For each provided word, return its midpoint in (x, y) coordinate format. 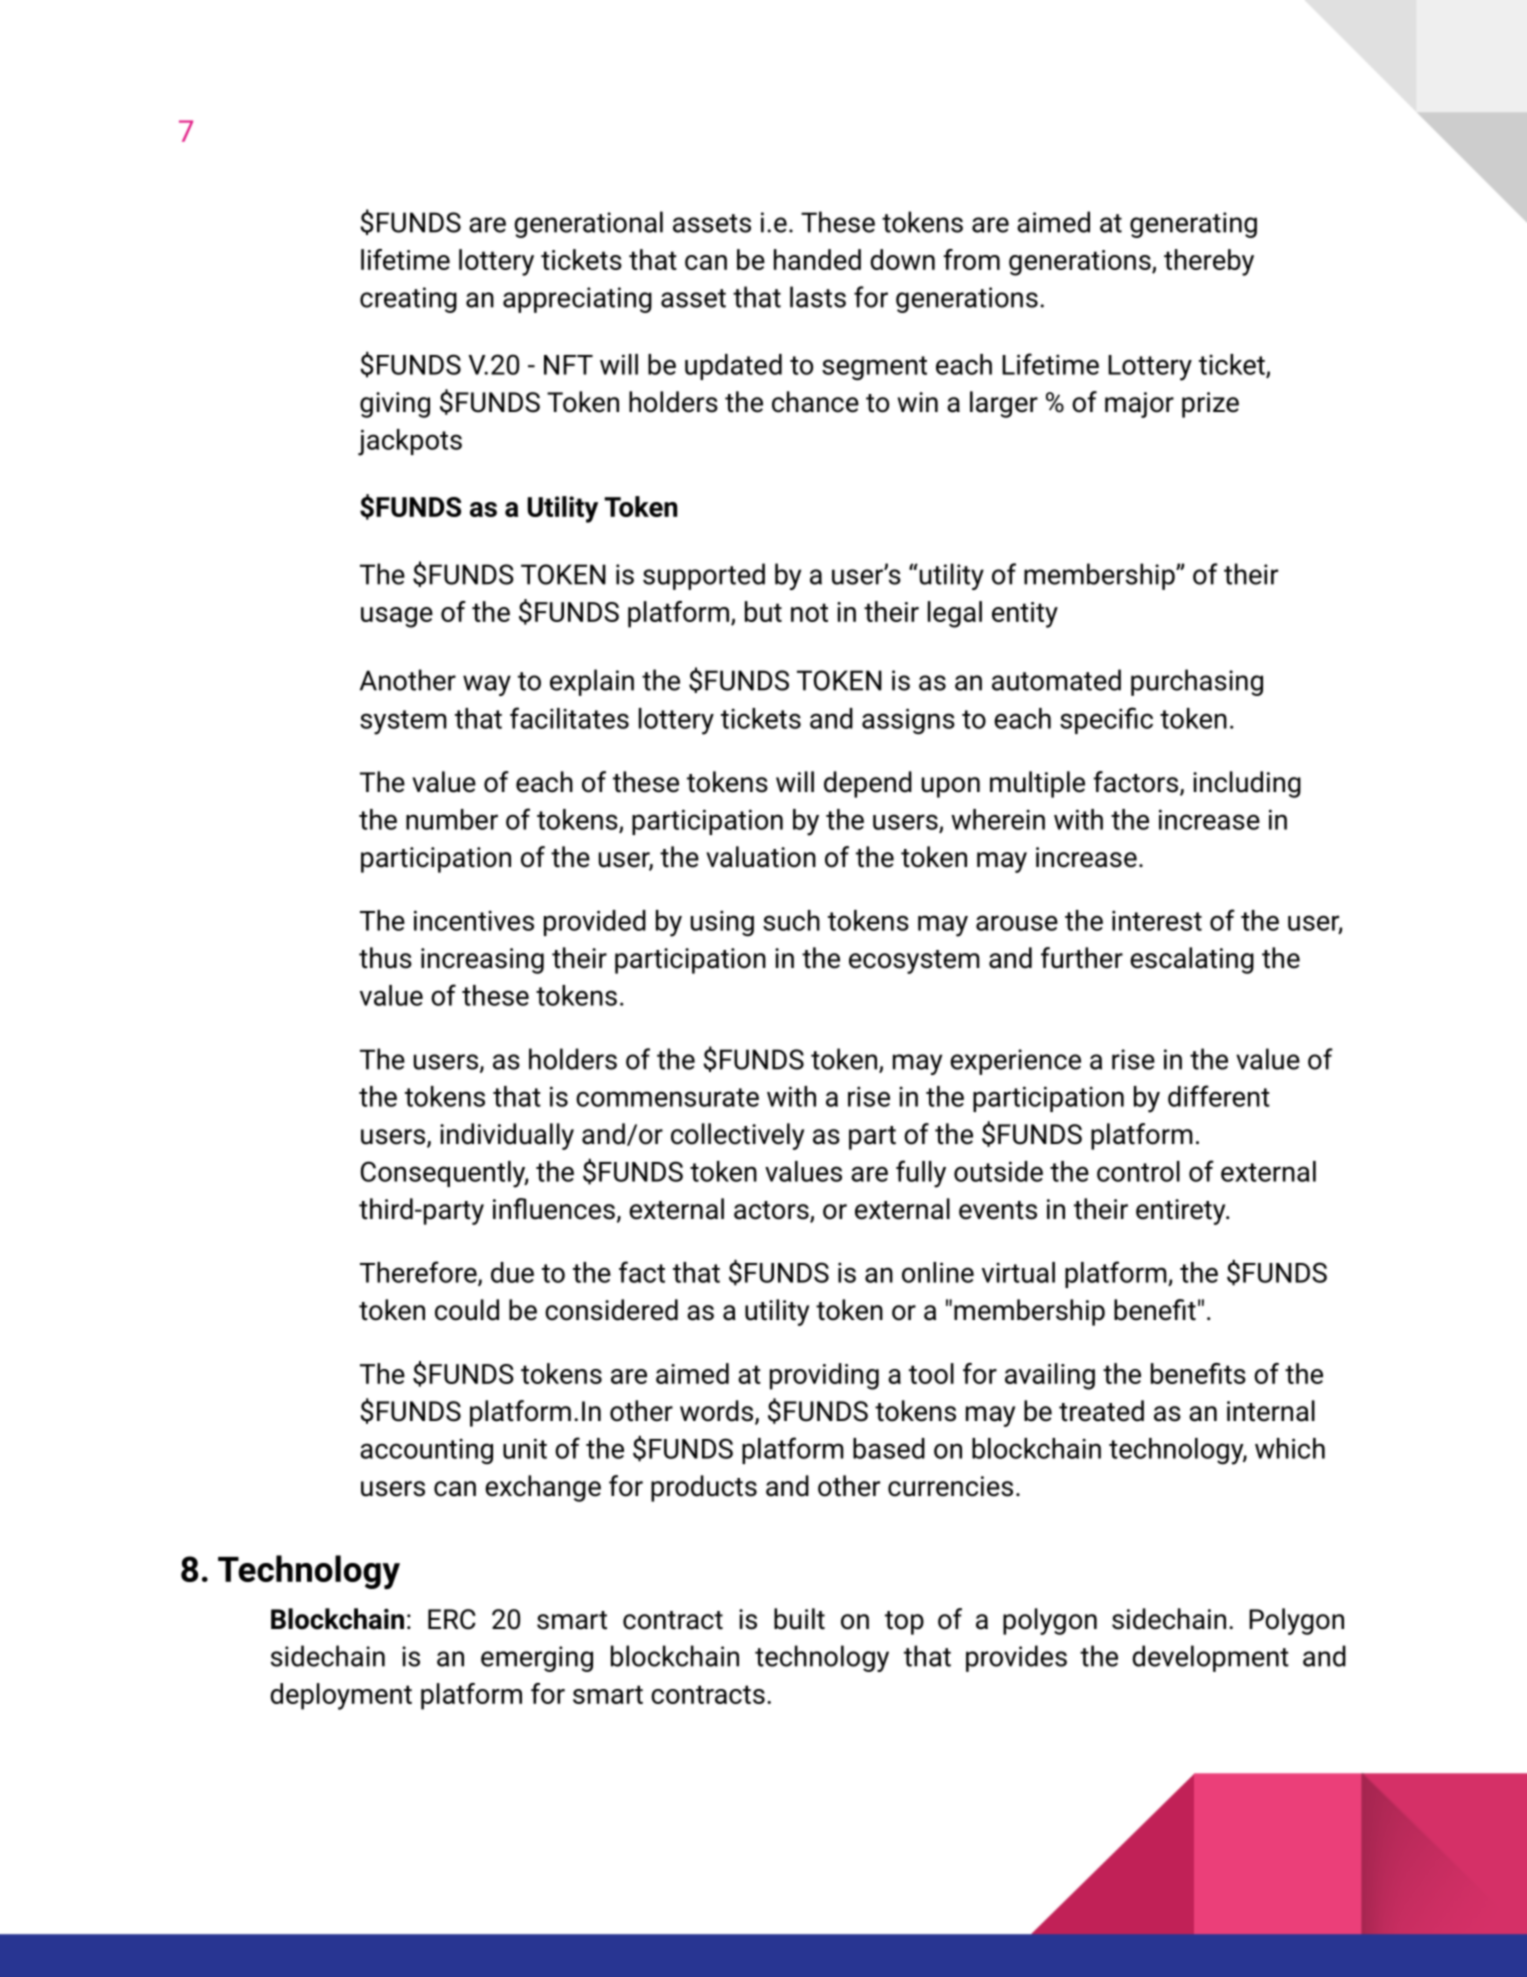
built (799, 1619)
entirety (1182, 1212)
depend (868, 784)
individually (507, 1136)
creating (408, 300)
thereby (1209, 262)
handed (817, 259)
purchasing (1197, 682)
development (1210, 1658)
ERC (452, 1619)
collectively (737, 1136)
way (487, 685)
